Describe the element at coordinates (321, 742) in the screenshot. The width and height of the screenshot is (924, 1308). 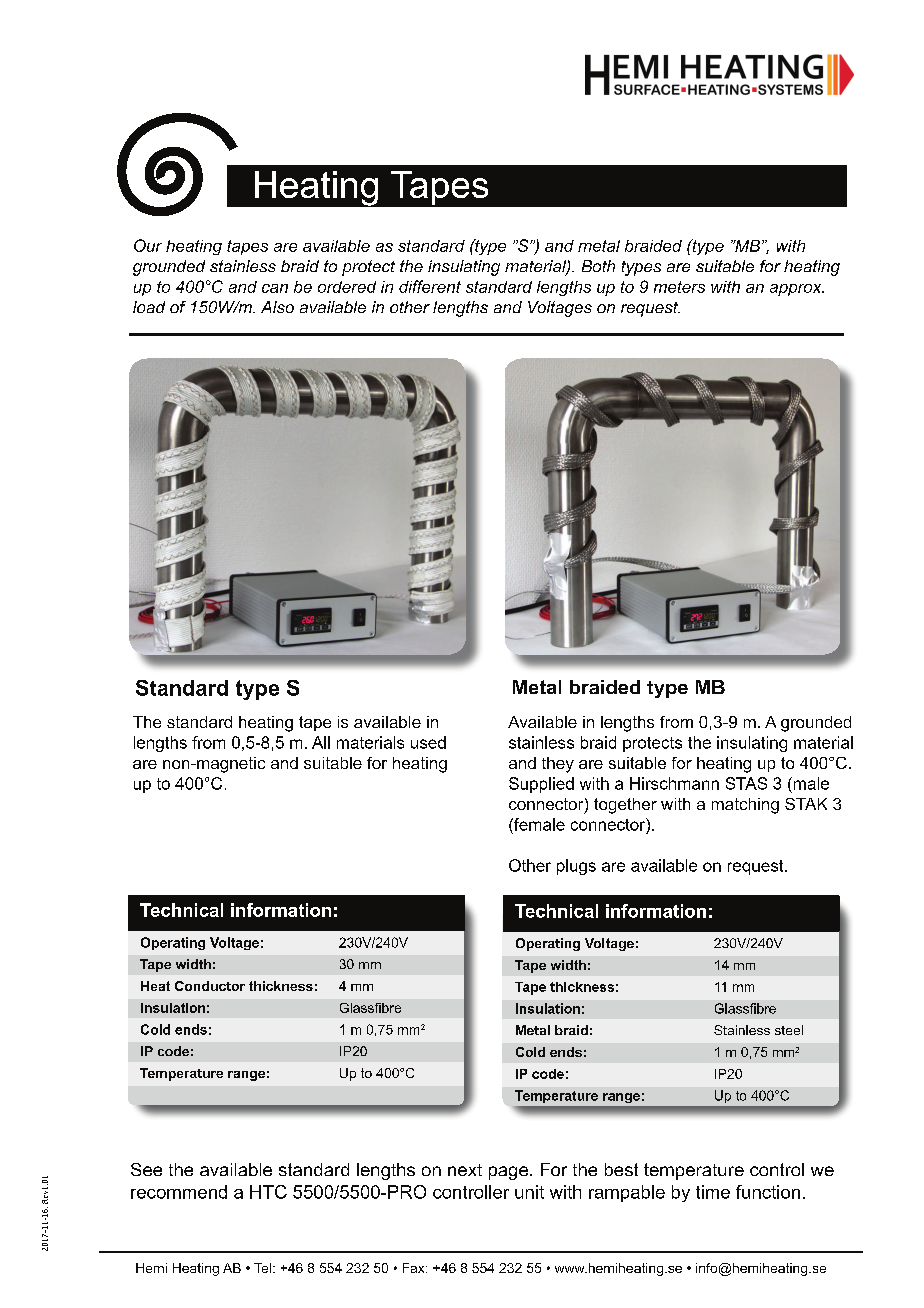
I see `All` at that location.
